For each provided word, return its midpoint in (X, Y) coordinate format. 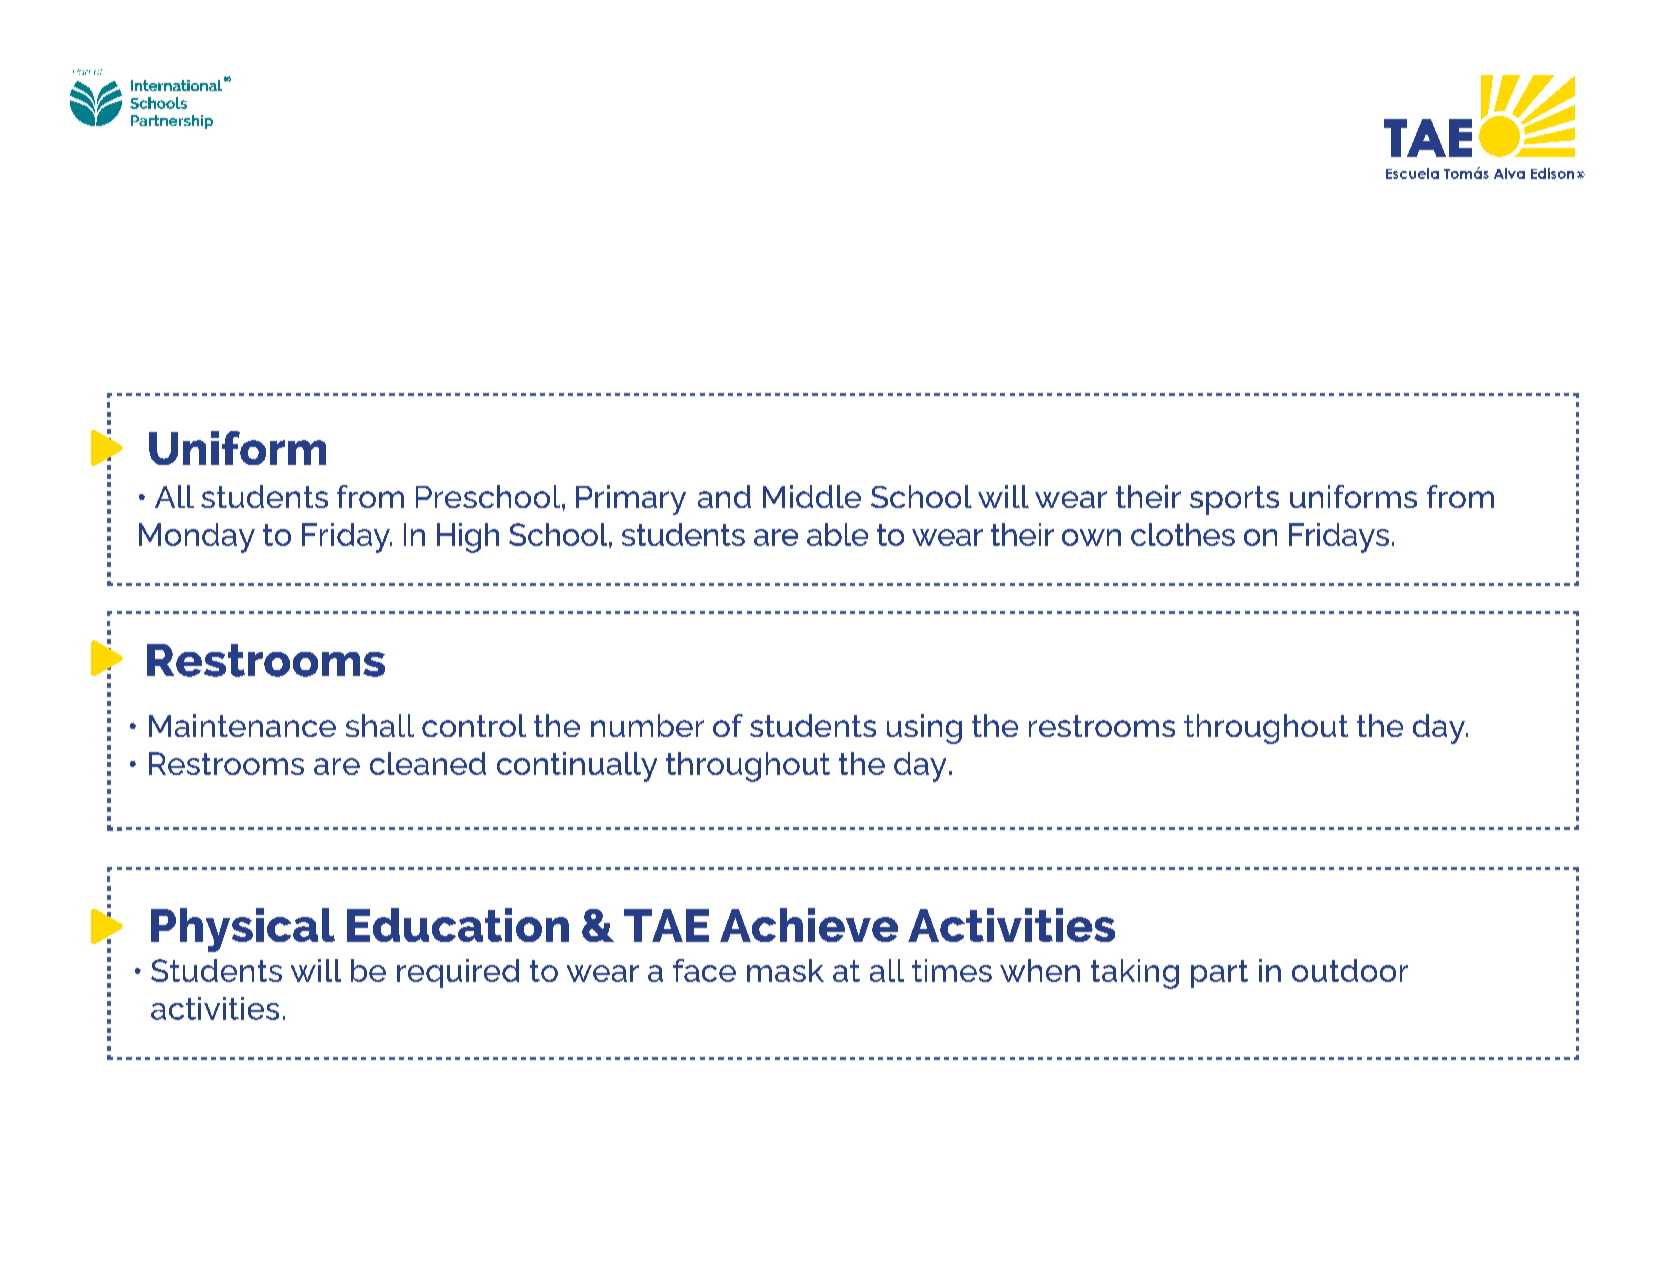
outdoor (1350, 970)
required (458, 973)
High (468, 538)
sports (1234, 500)
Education (458, 925)
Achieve (809, 925)
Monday (197, 538)
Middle (812, 496)
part (1219, 974)
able (837, 534)
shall (380, 725)
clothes (1183, 534)
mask (785, 970)
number (647, 725)
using (924, 729)
